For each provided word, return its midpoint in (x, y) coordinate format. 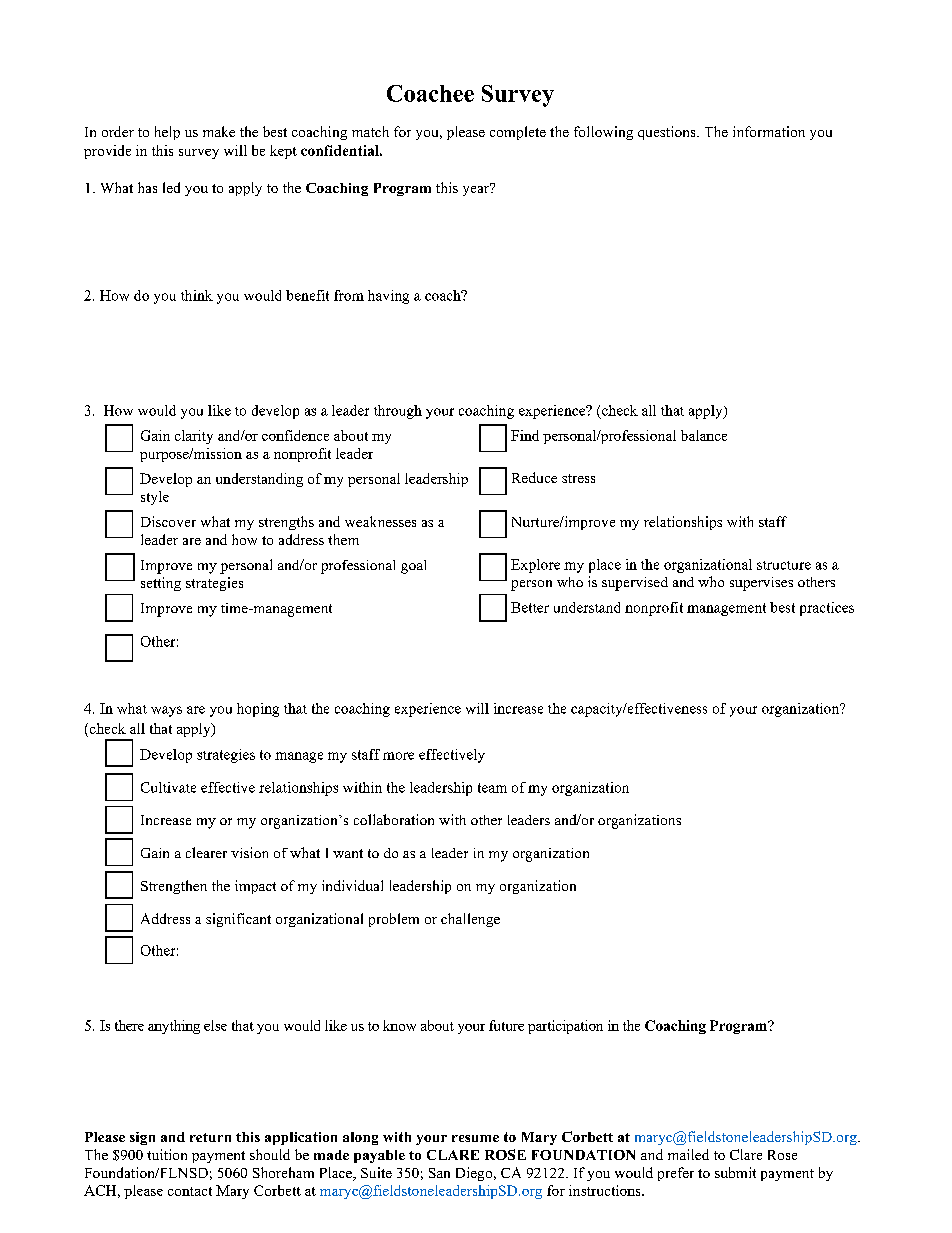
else (215, 1025)
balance (704, 435)
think (197, 295)
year (477, 189)
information (769, 131)
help (167, 133)
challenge (470, 920)
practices (827, 609)
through (398, 412)
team (492, 788)
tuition (167, 1154)
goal (413, 567)
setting (161, 584)
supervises (761, 584)
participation (565, 1027)
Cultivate (168, 787)
